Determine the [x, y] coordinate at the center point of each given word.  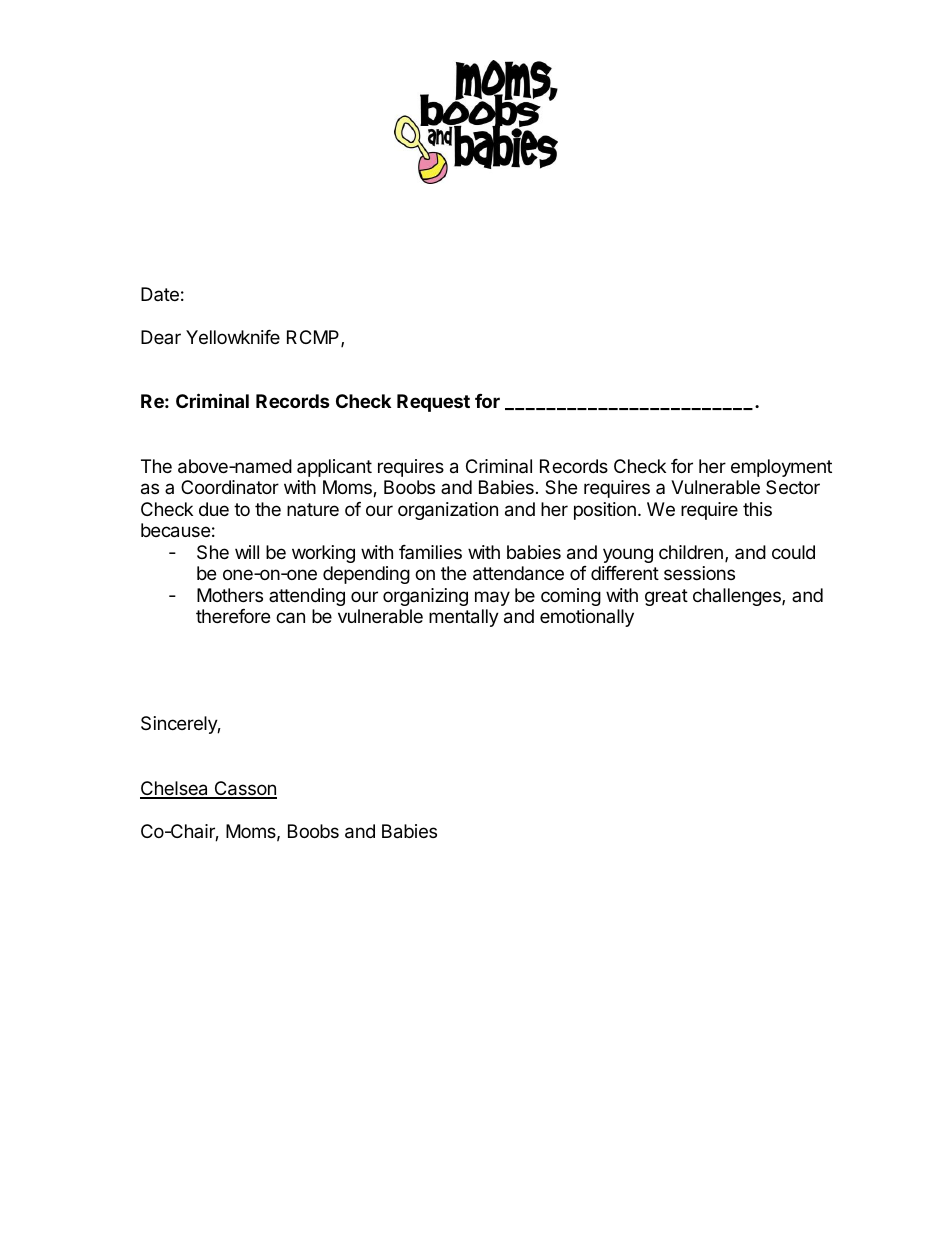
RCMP [314, 338]
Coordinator [230, 487]
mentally [464, 618]
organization [448, 511]
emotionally [587, 618]
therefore [233, 616]
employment [781, 468]
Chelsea [175, 789]
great [666, 597]
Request [433, 403]
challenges [738, 597]
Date [160, 294]
